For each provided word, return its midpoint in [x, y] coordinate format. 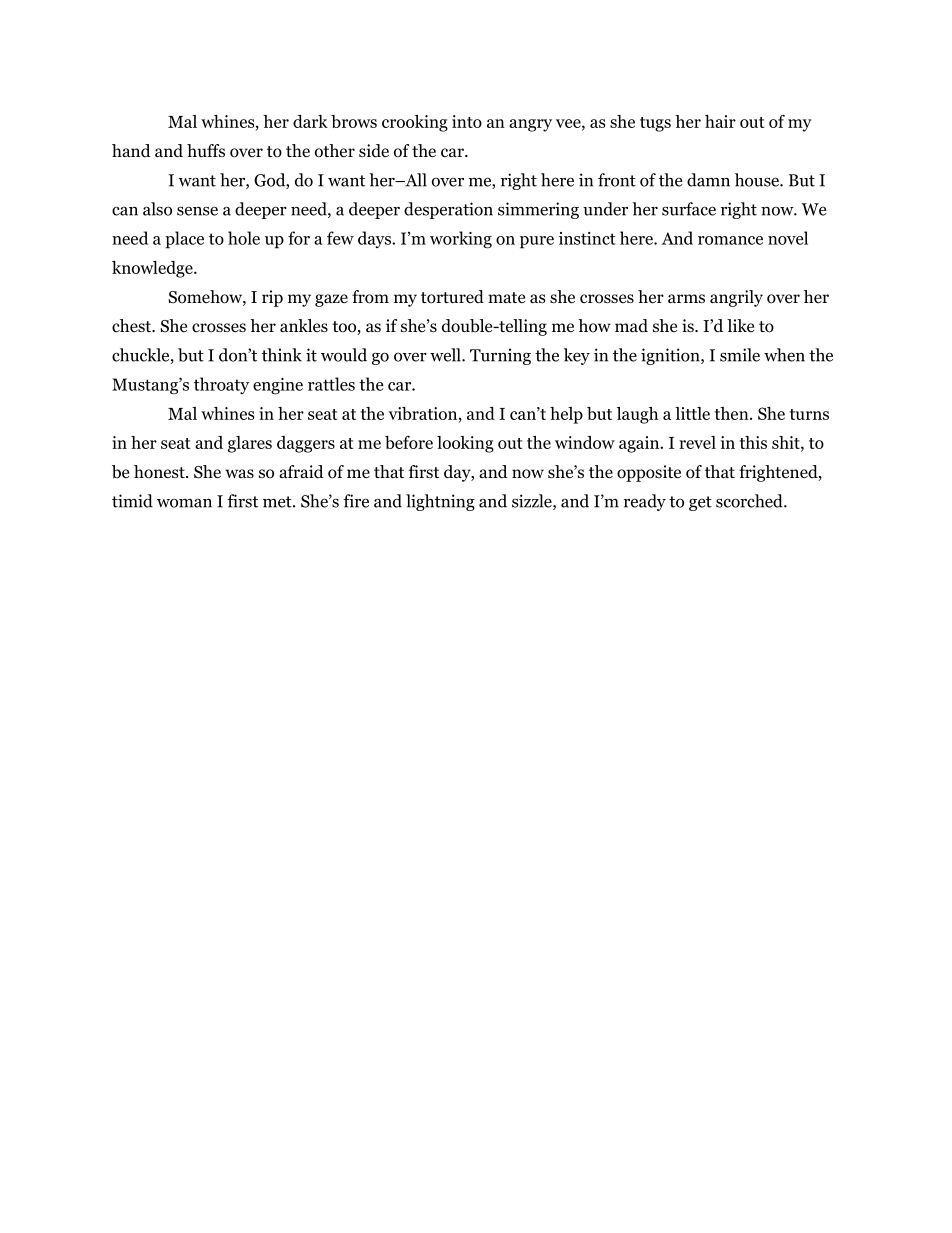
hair [720, 121]
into [467, 121]
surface [689, 209]
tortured [452, 297]
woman [184, 503]
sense [197, 211]
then [733, 413]
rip [272, 298]
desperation [448, 210]
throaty [221, 385]
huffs [206, 150]
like [740, 325]
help [566, 415]
